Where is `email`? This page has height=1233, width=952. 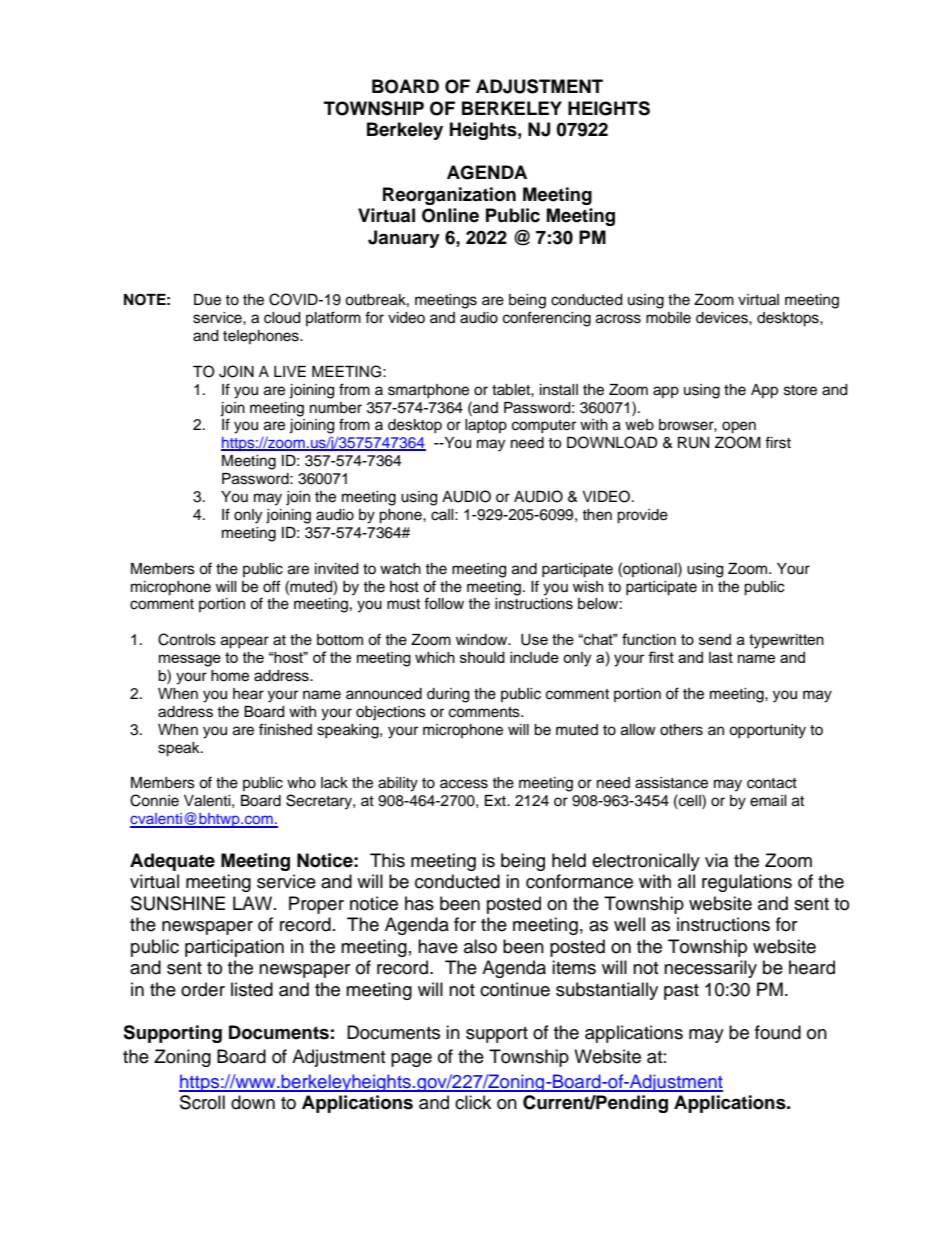 email is located at coordinates (768, 801).
